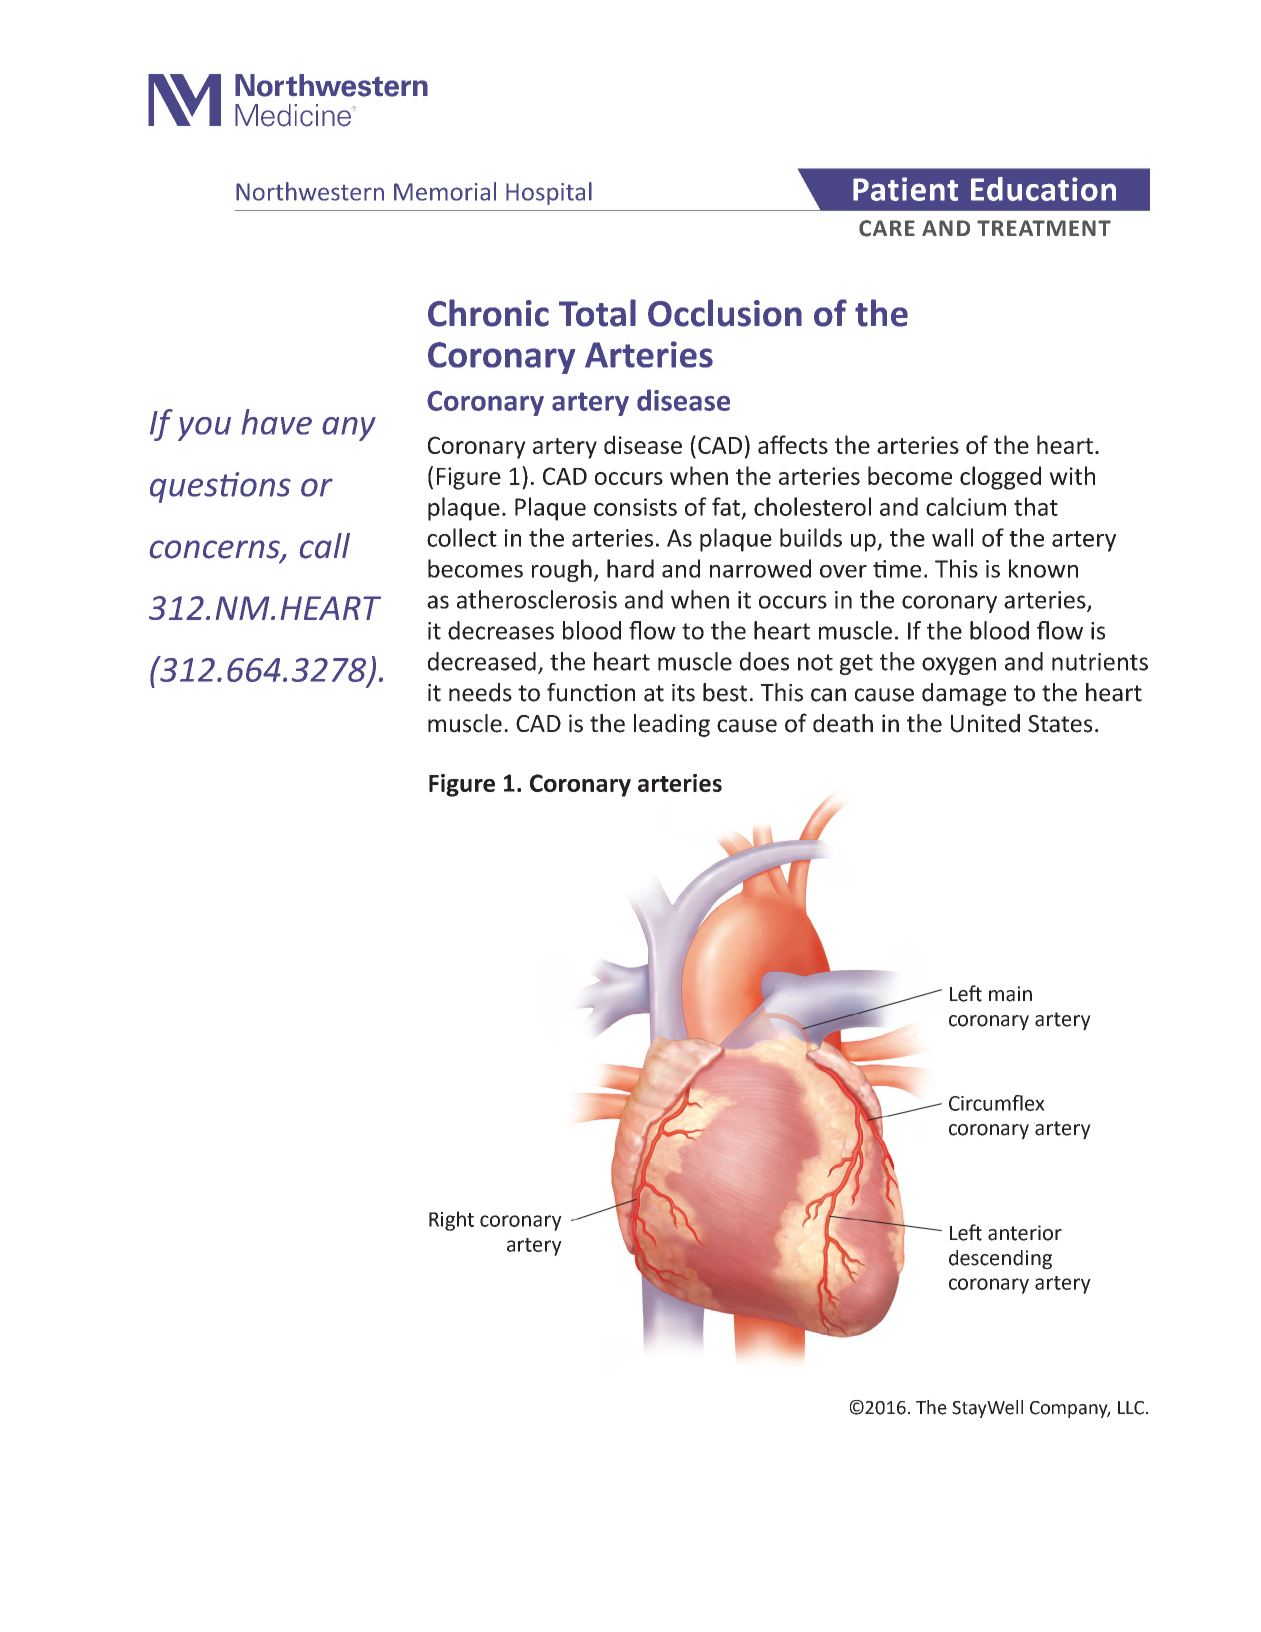  What do you see at coordinates (1043, 568) in the screenshot?
I see `known` at bounding box center [1043, 568].
